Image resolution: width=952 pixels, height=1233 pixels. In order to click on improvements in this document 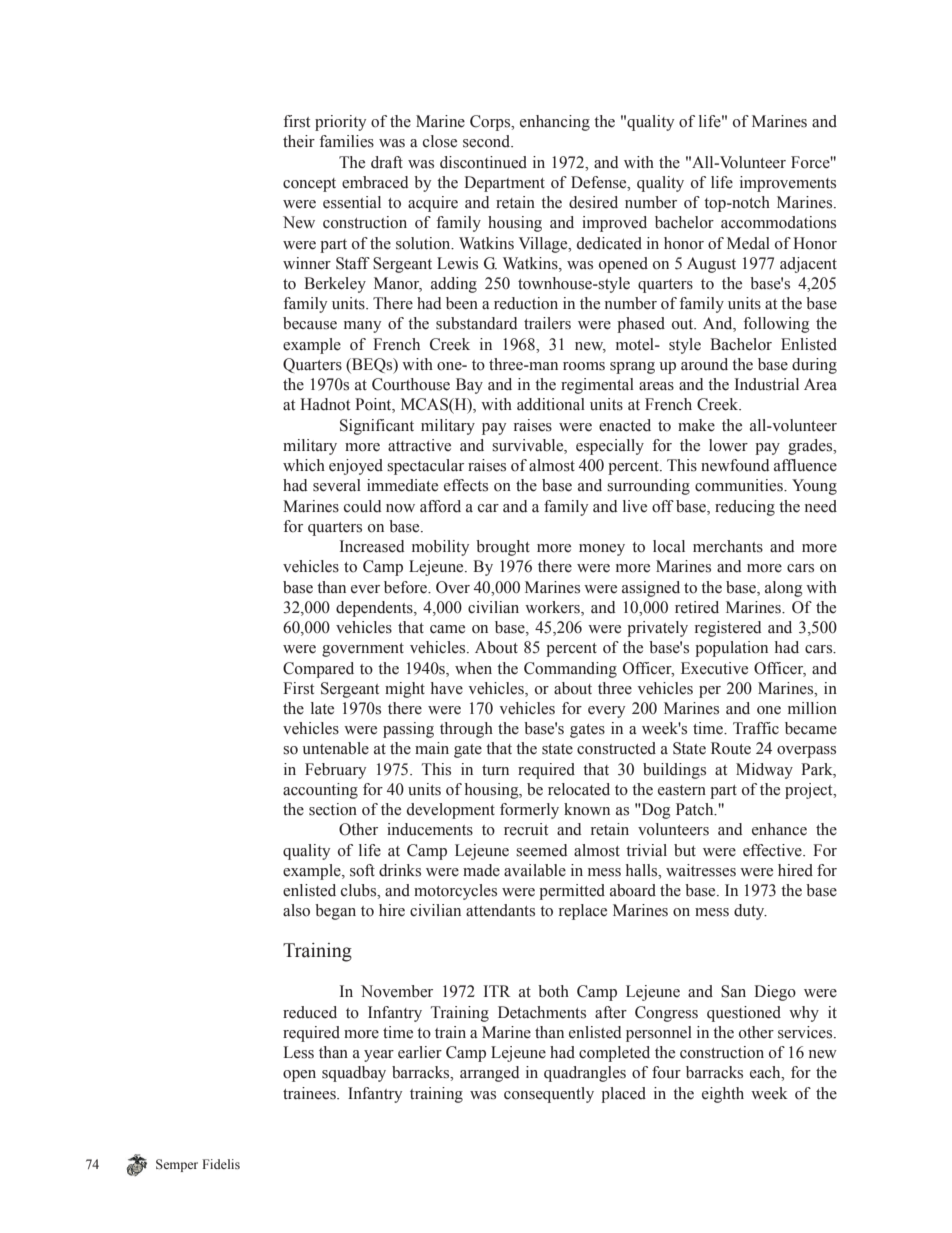, I will do `click(788, 184)`.
